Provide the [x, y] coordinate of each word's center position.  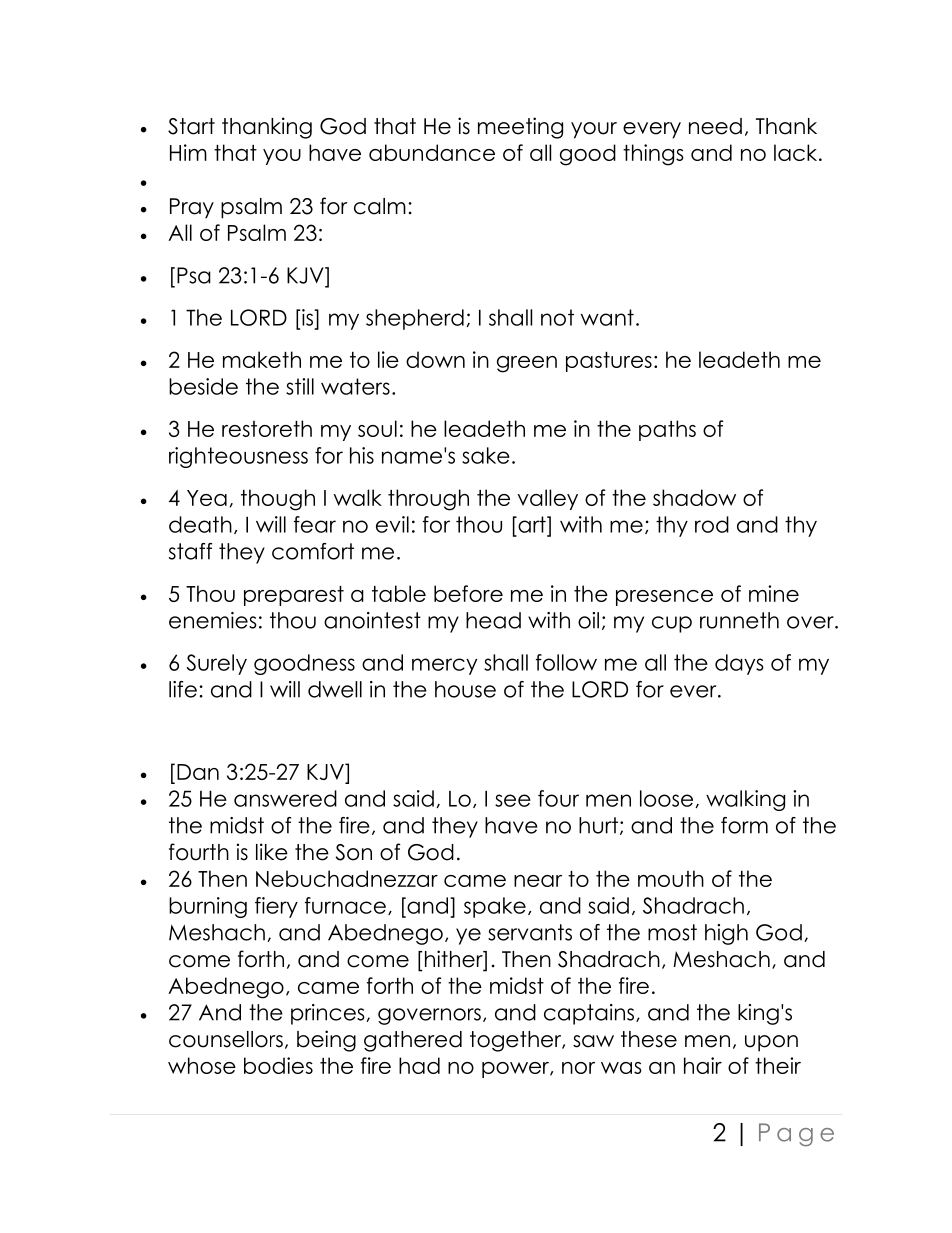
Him [188, 152]
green [527, 364]
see [513, 800]
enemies [213, 620]
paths [667, 430]
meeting [520, 128]
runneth [739, 620]
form [744, 825]
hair [703, 1065]
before [468, 593]
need [715, 126]
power [516, 1070]
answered [285, 798]
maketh [262, 359]
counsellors [226, 1039]
